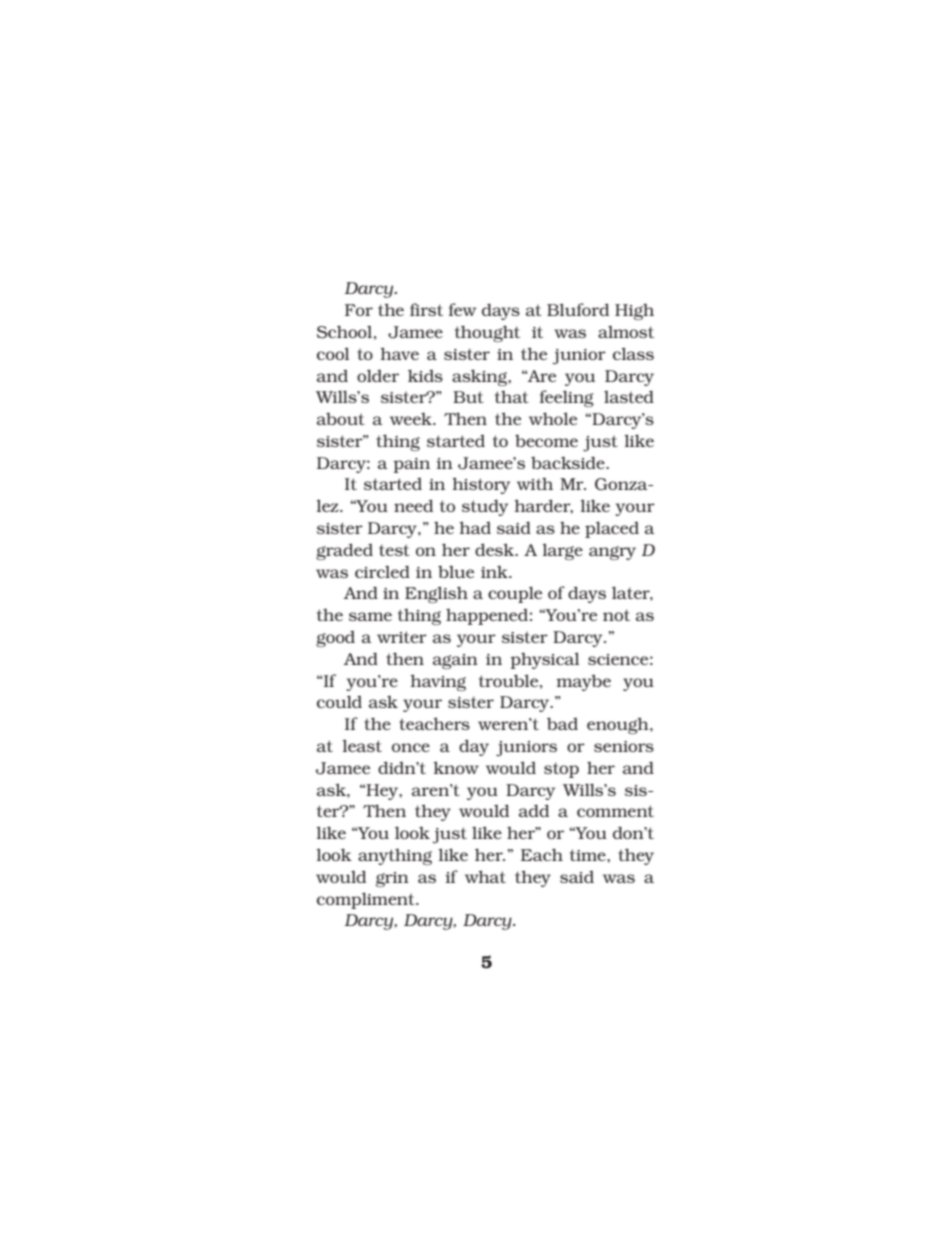  I want to click on angry, so click(612, 553).
